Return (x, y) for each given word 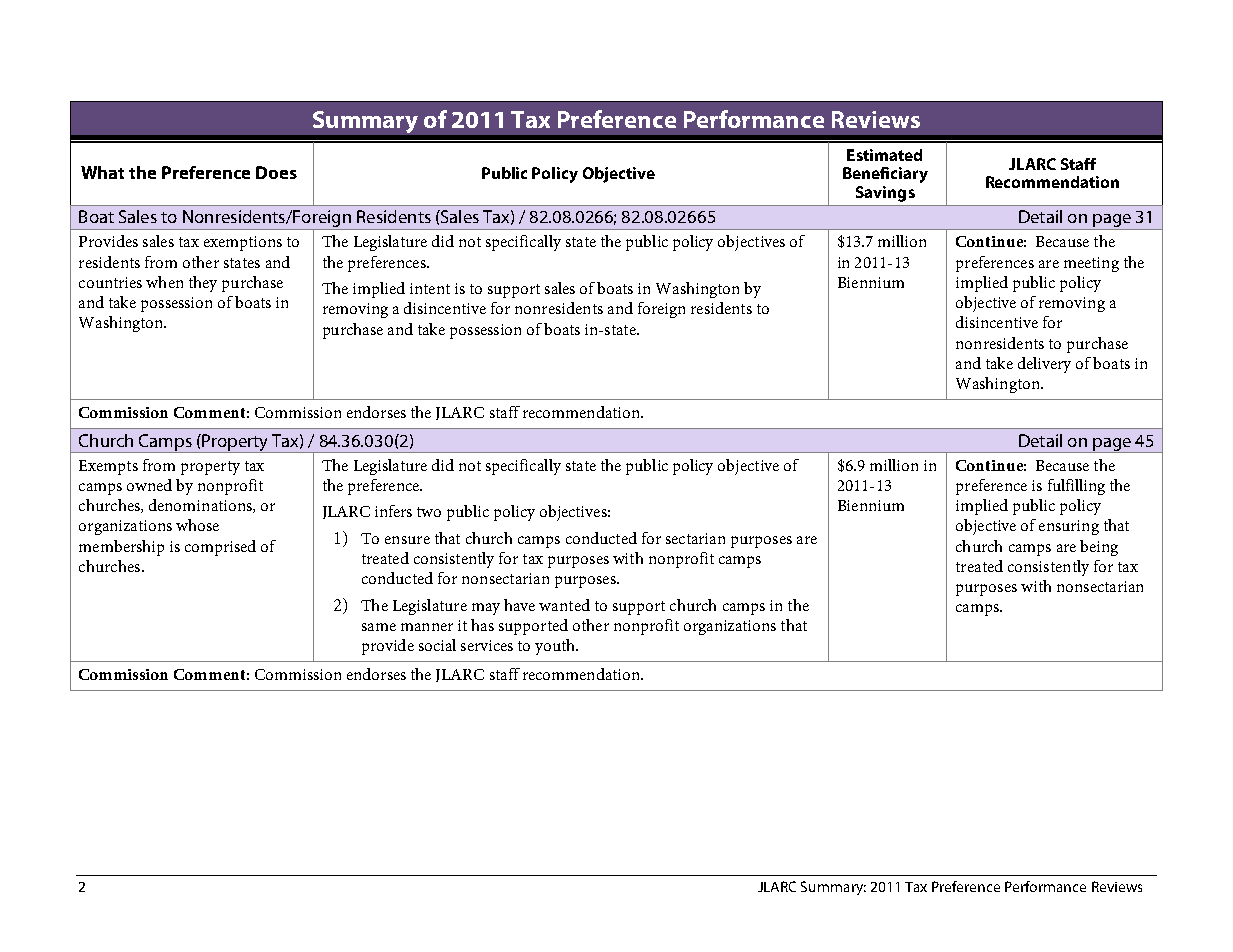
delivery (1044, 365)
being (1099, 548)
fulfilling (1076, 487)
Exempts (108, 467)
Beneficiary (885, 175)
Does (276, 172)
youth (556, 647)
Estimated (884, 155)
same (379, 627)
